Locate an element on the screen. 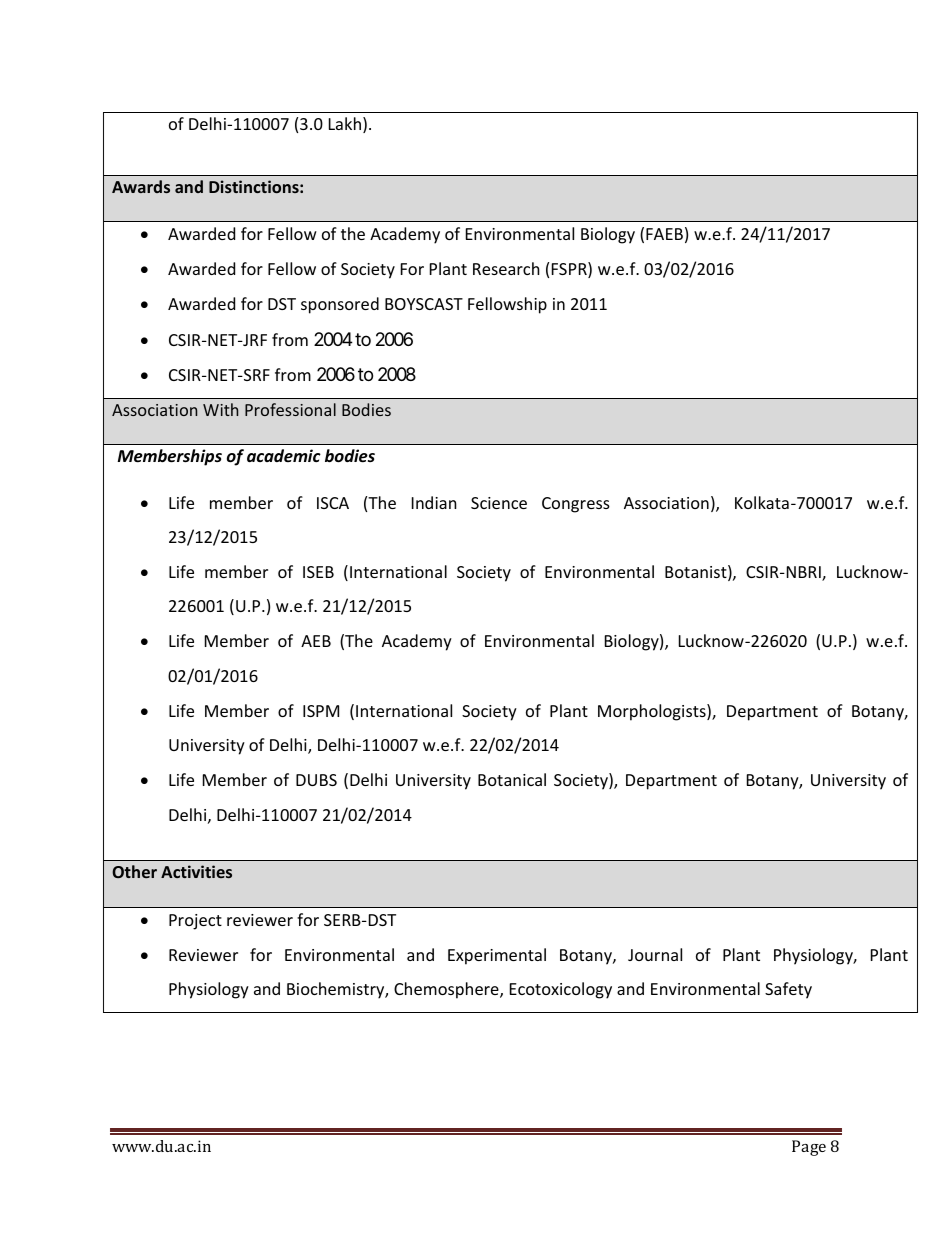  Safety is located at coordinates (788, 990).
